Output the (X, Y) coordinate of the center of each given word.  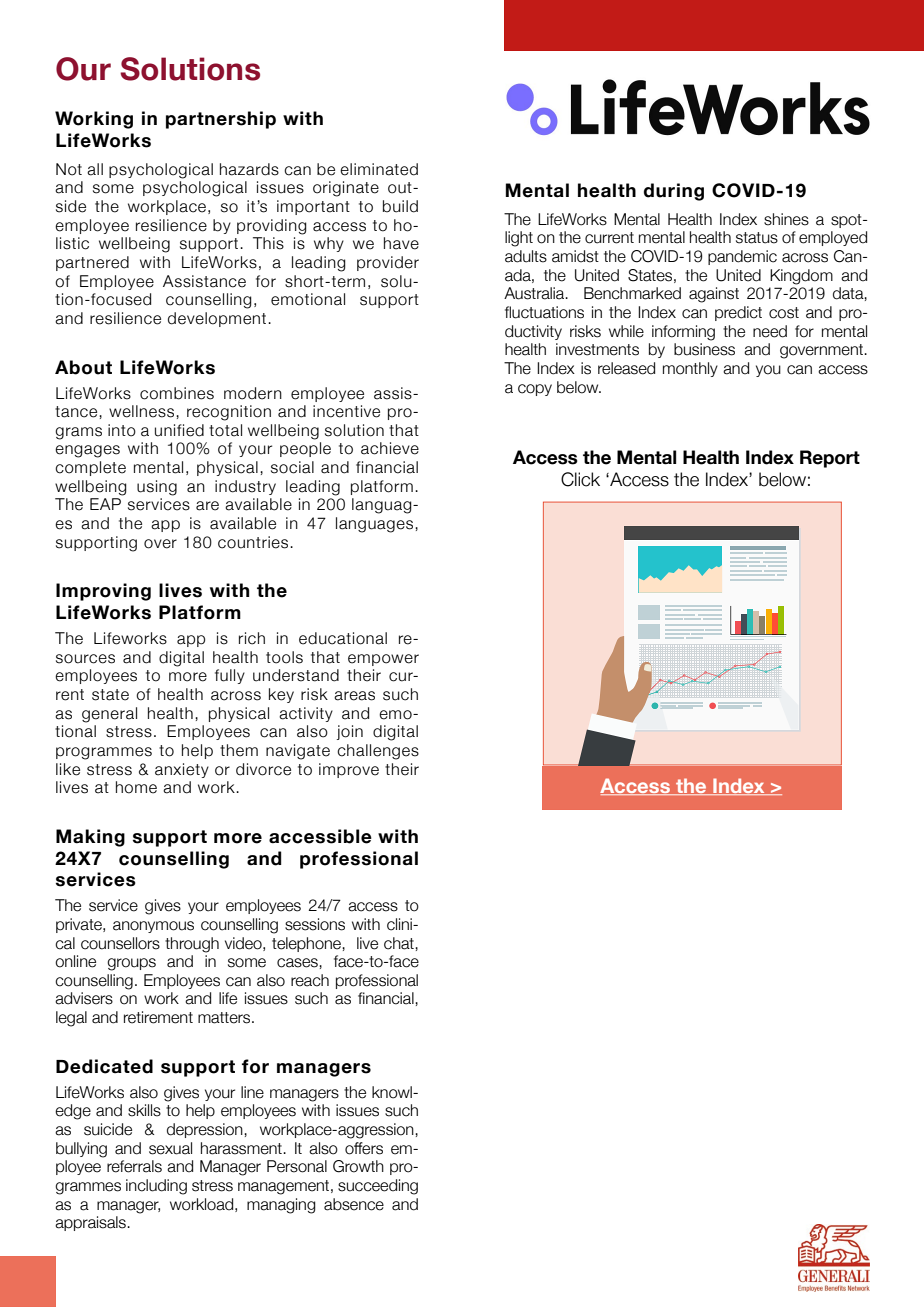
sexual (170, 1148)
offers (364, 1148)
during (674, 192)
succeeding (378, 1187)
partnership (221, 120)
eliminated (379, 169)
